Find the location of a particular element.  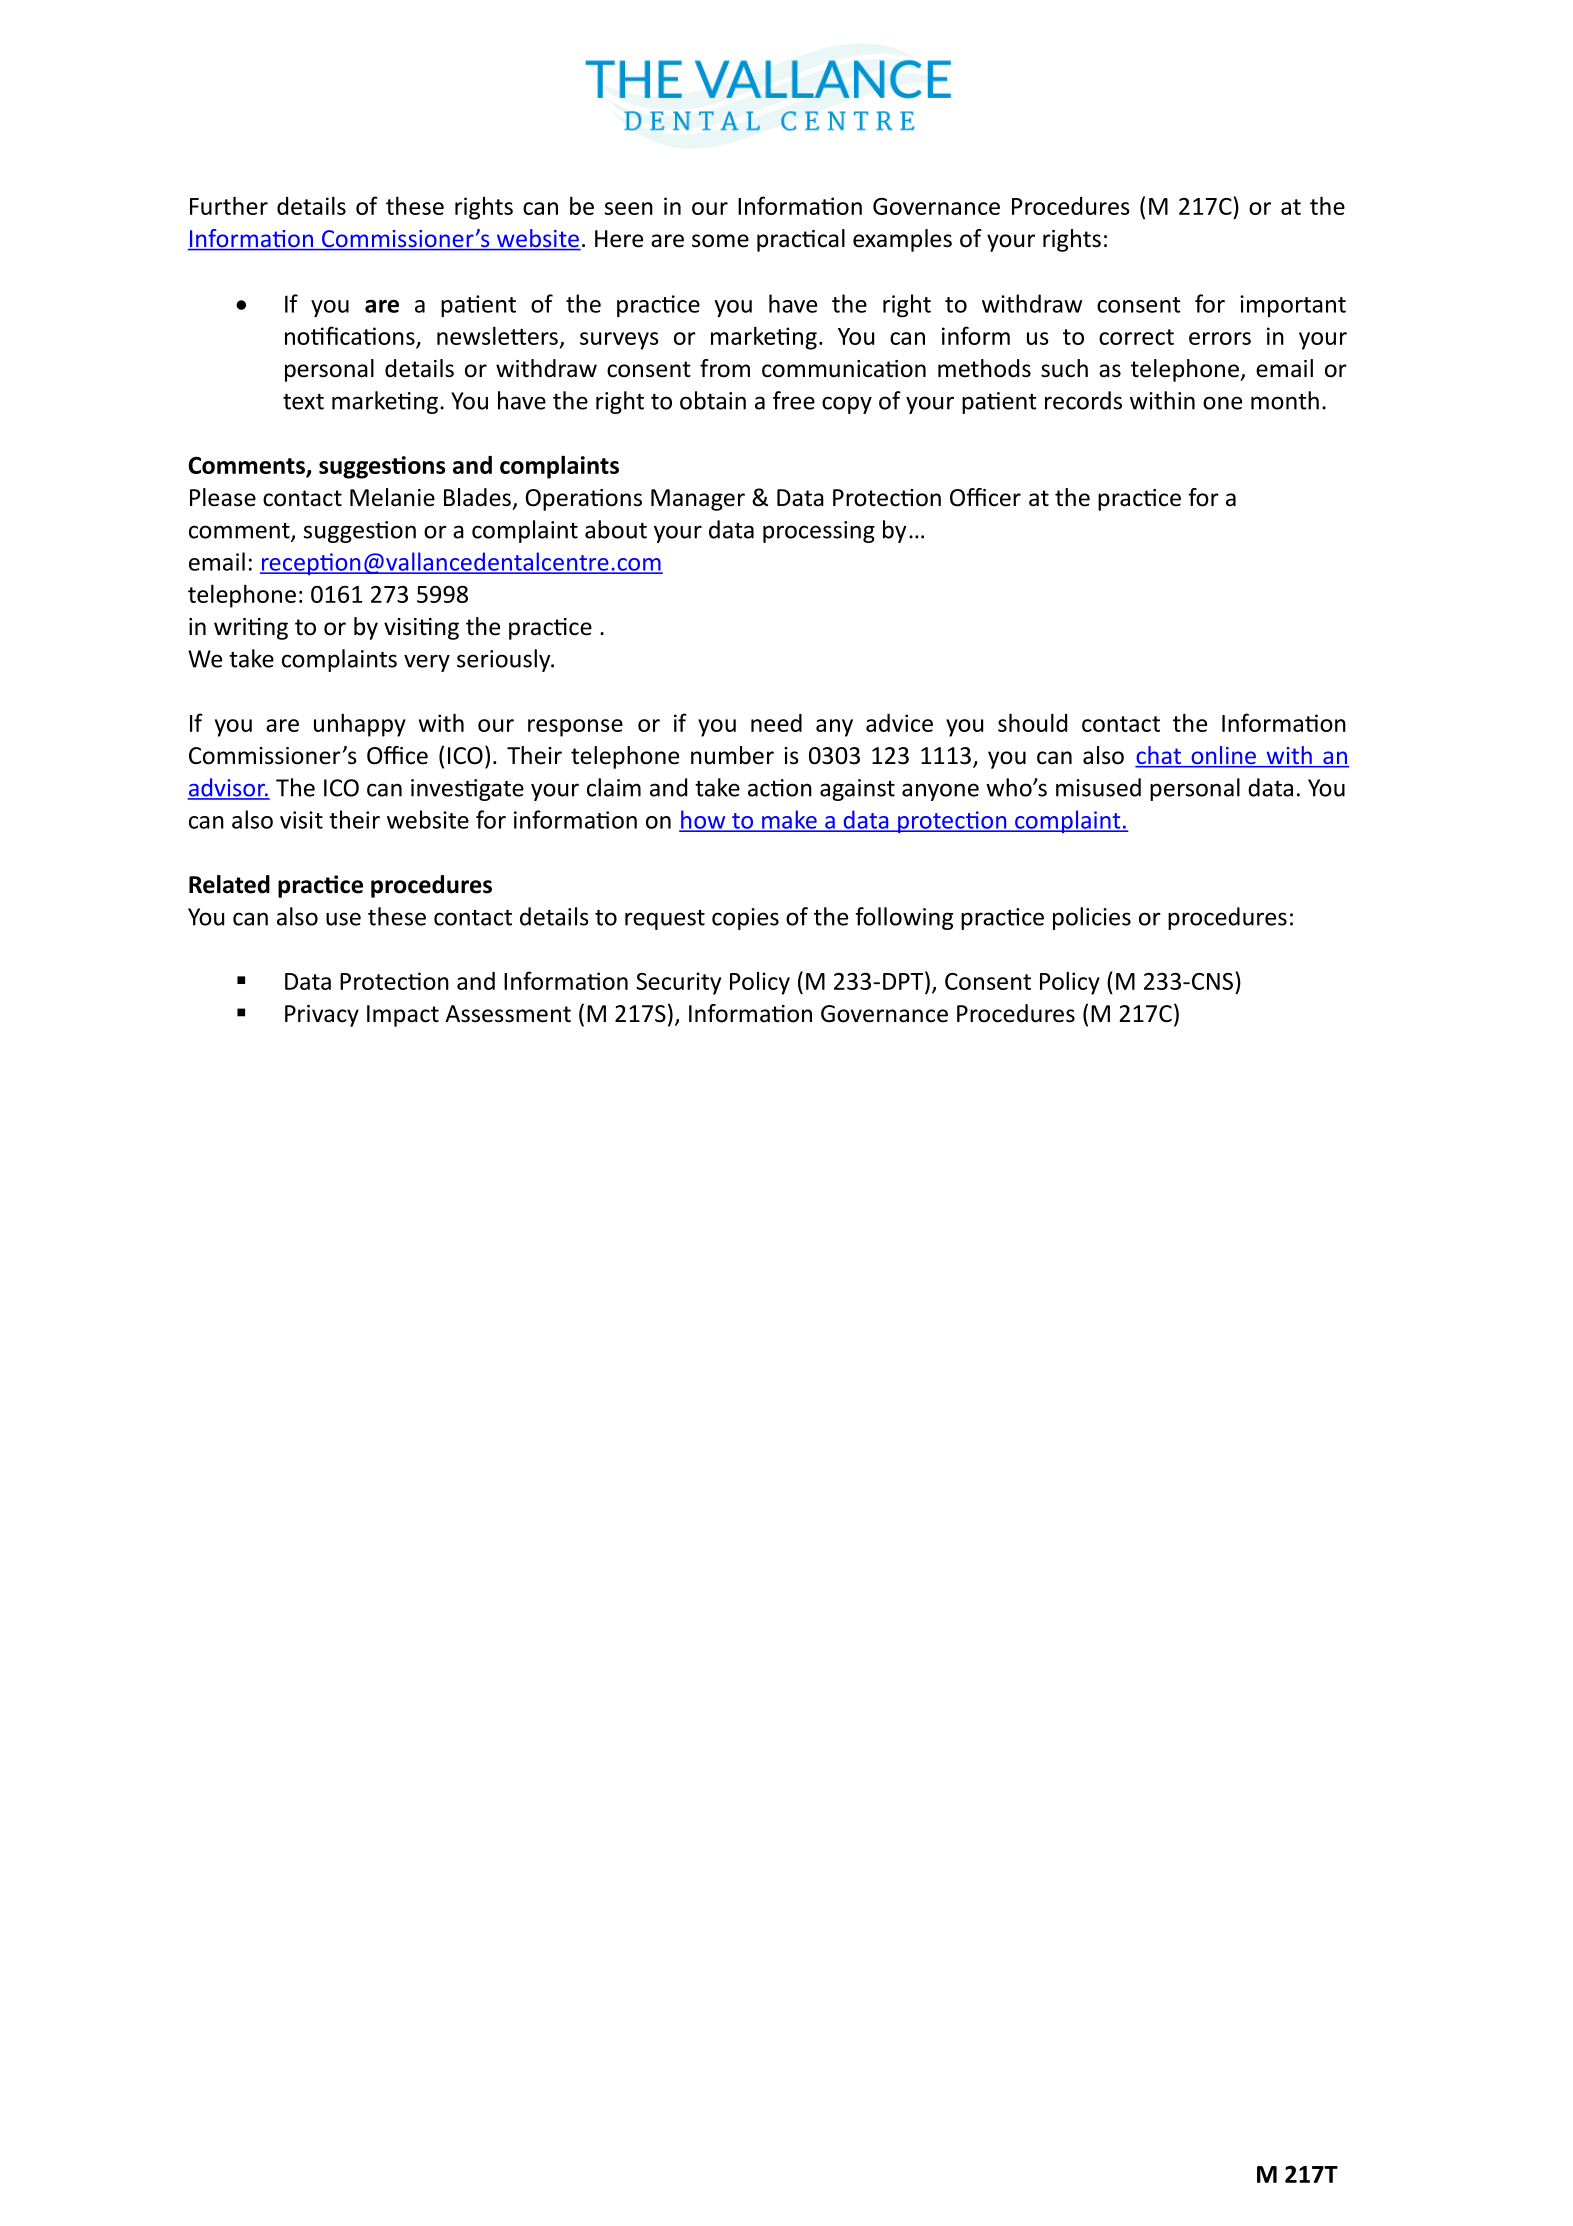

Further is located at coordinates (229, 205).
